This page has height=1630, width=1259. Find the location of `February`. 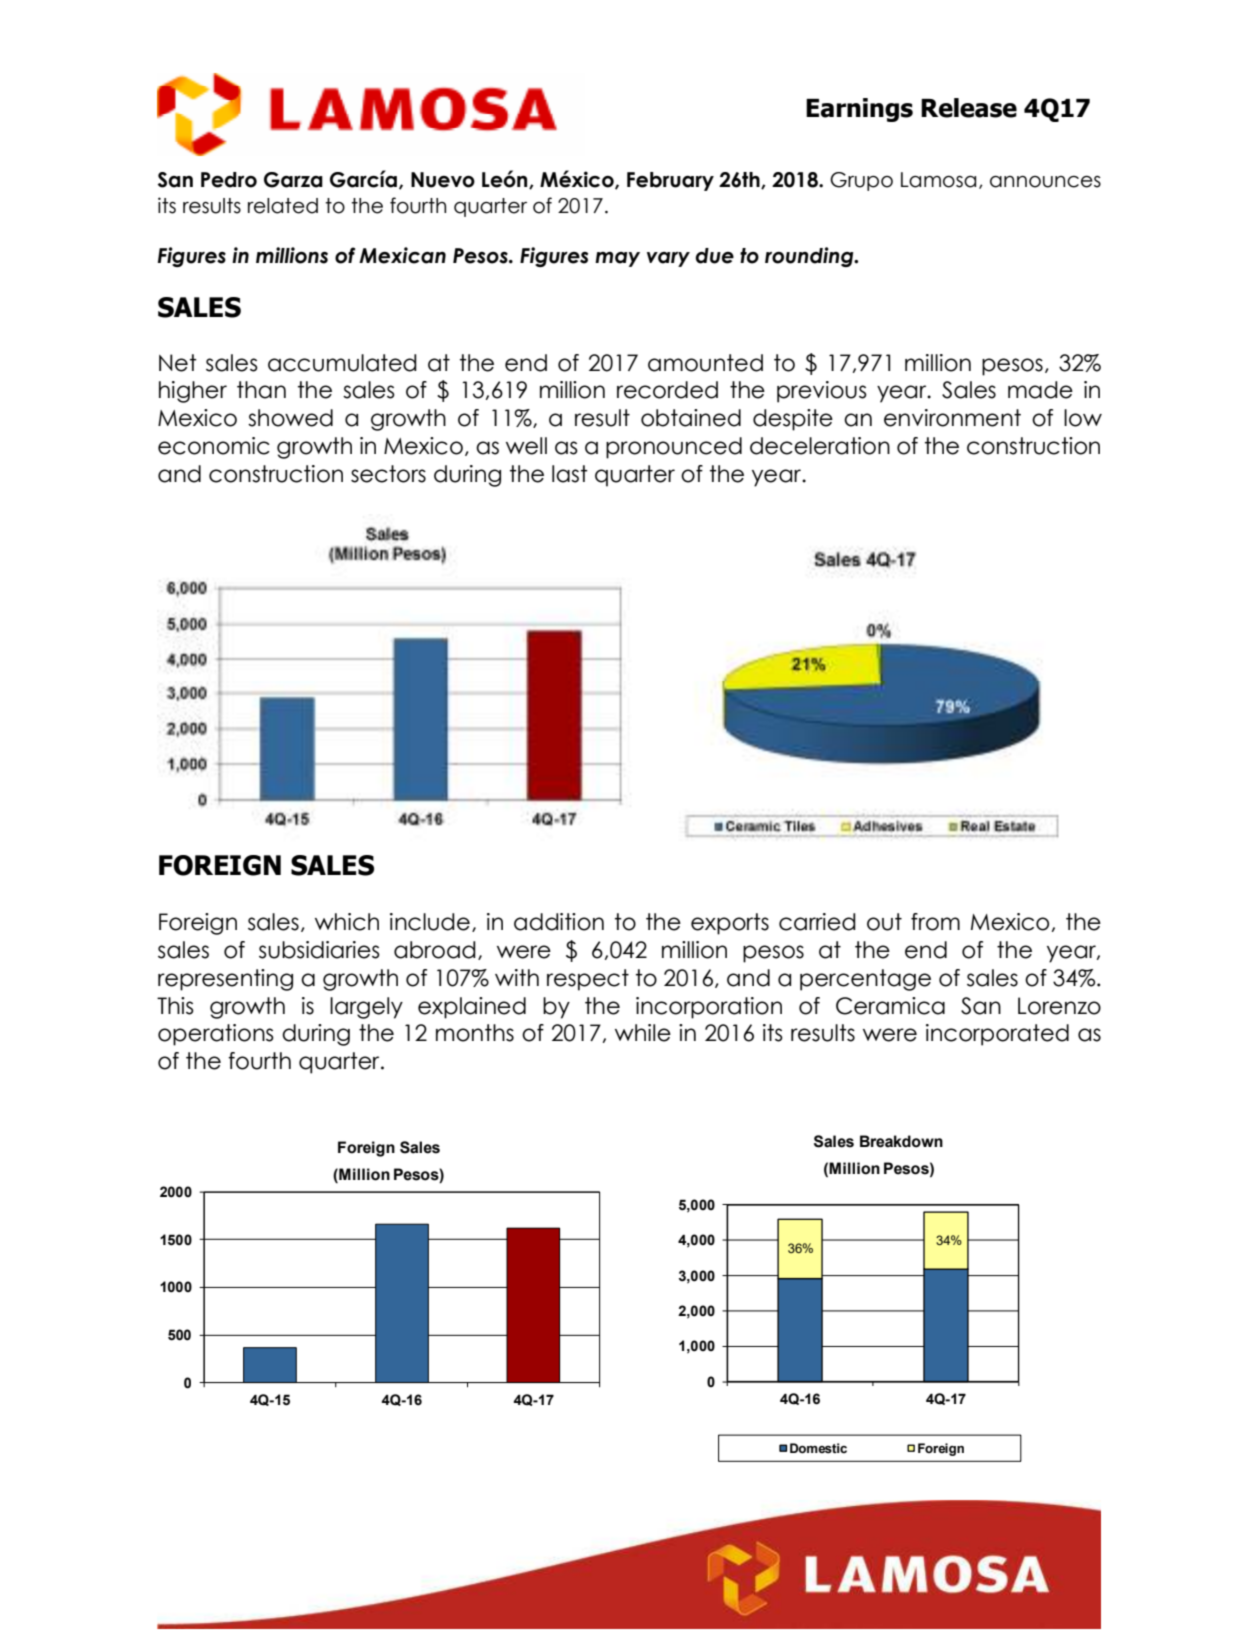

February is located at coordinates (670, 181).
